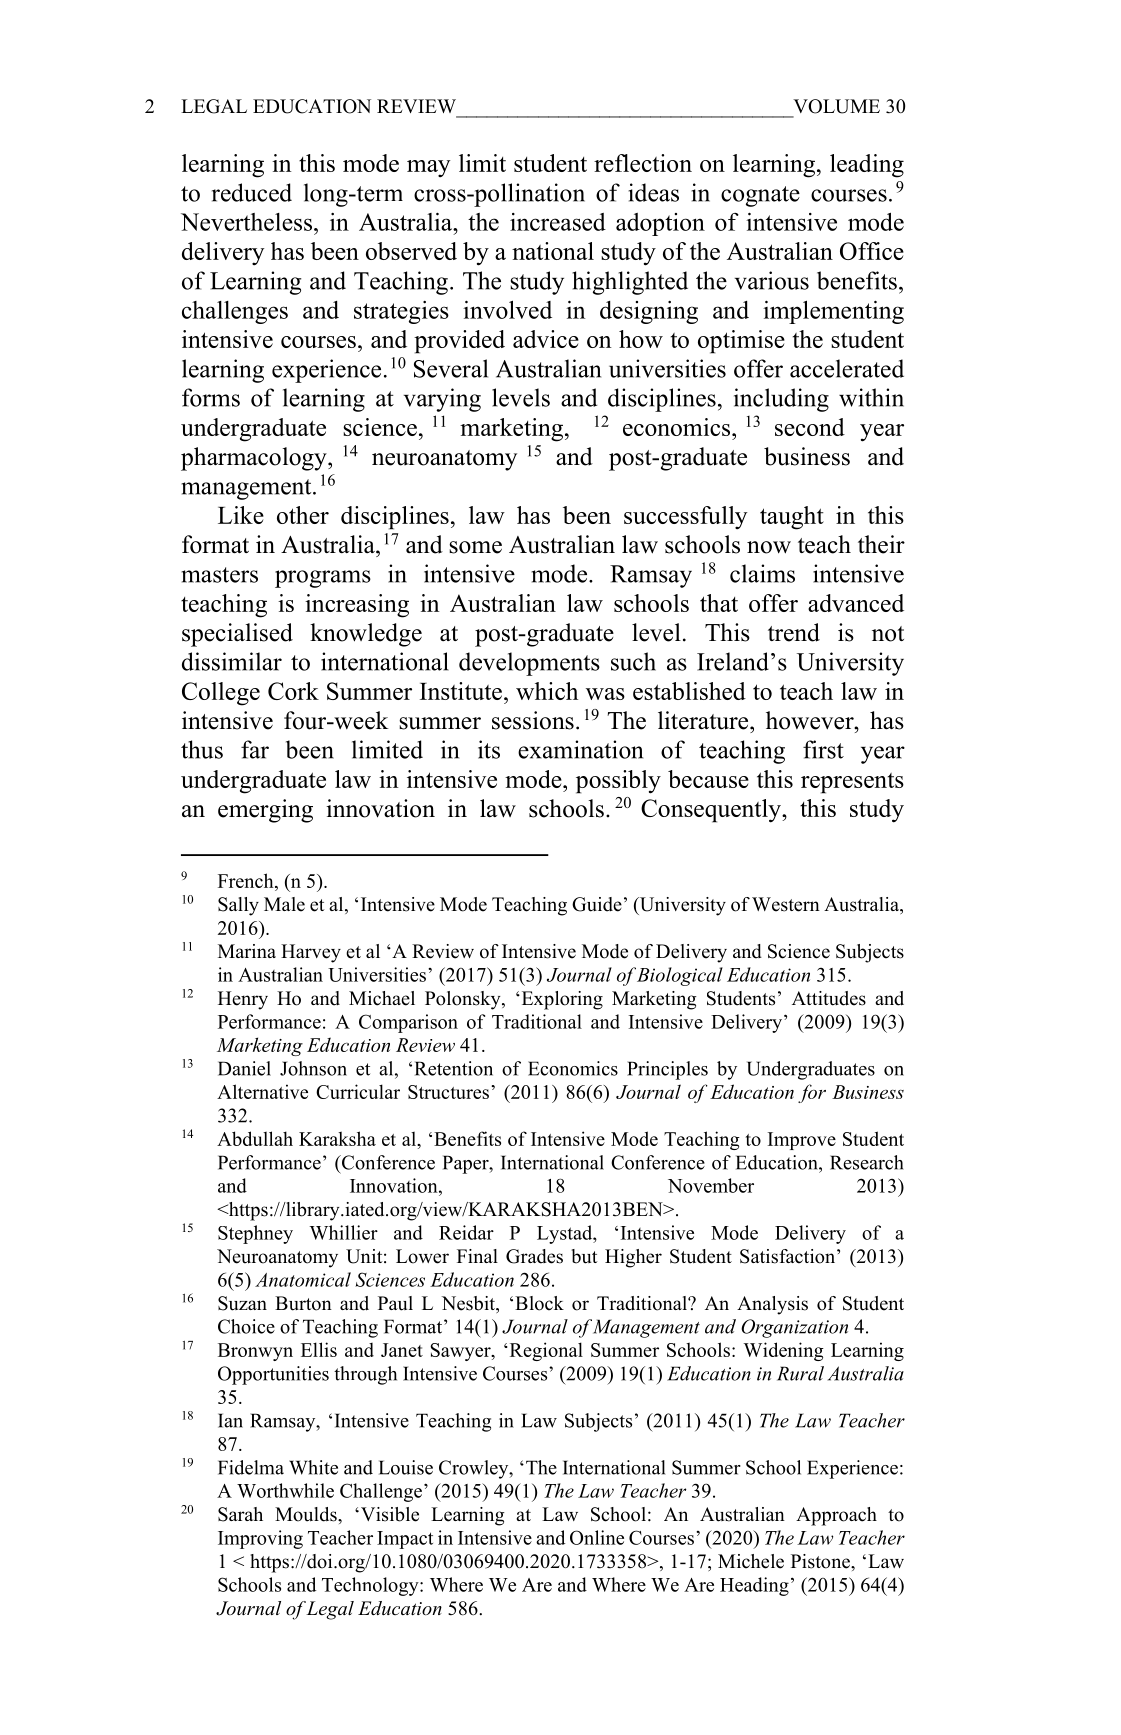  What do you see at coordinates (561, 1000) in the image?
I see `Exploring` at bounding box center [561, 1000].
